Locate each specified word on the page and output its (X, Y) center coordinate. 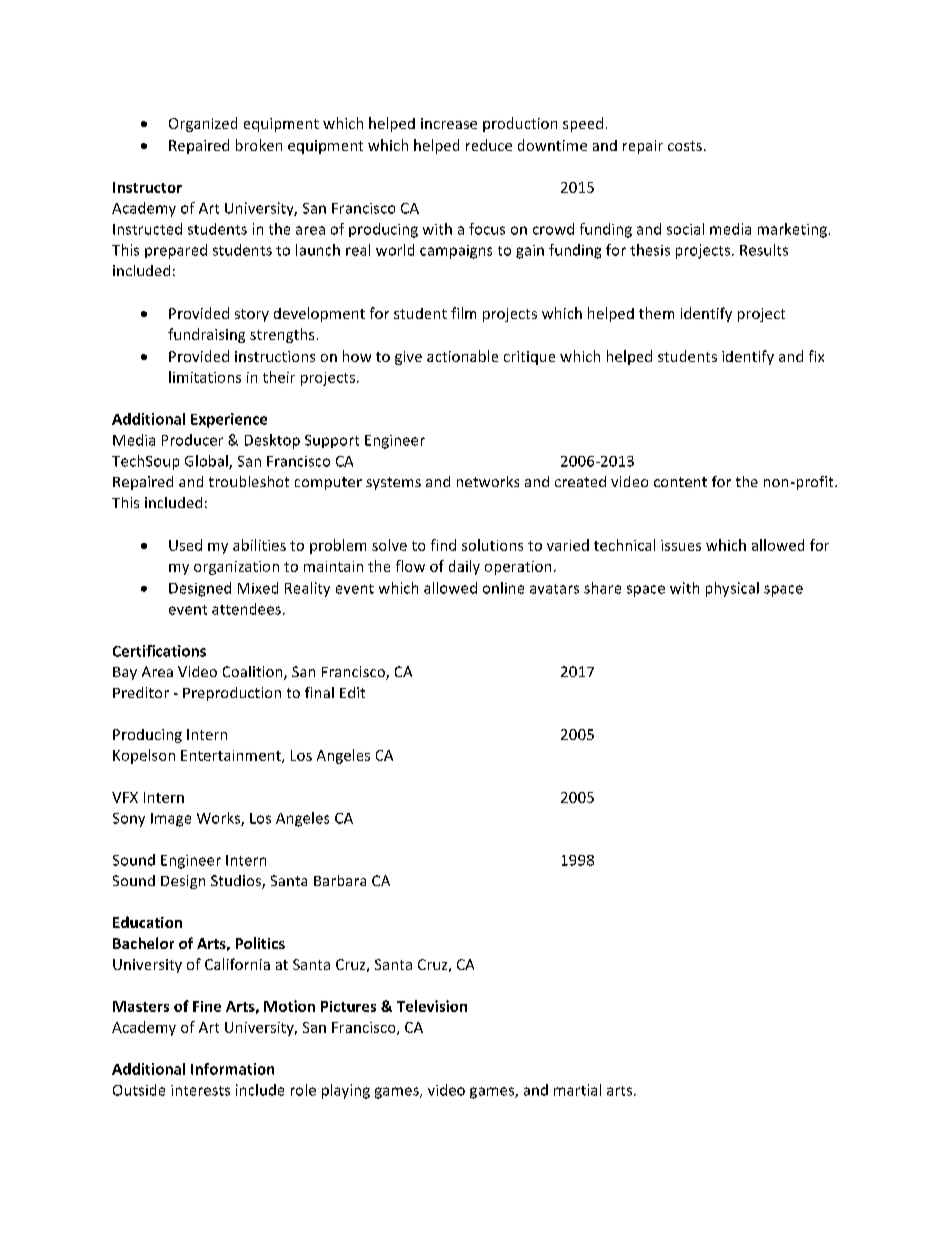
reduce (489, 145)
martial (577, 1090)
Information (232, 1069)
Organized (203, 124)
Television (432, 1006)
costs (685, 146)
